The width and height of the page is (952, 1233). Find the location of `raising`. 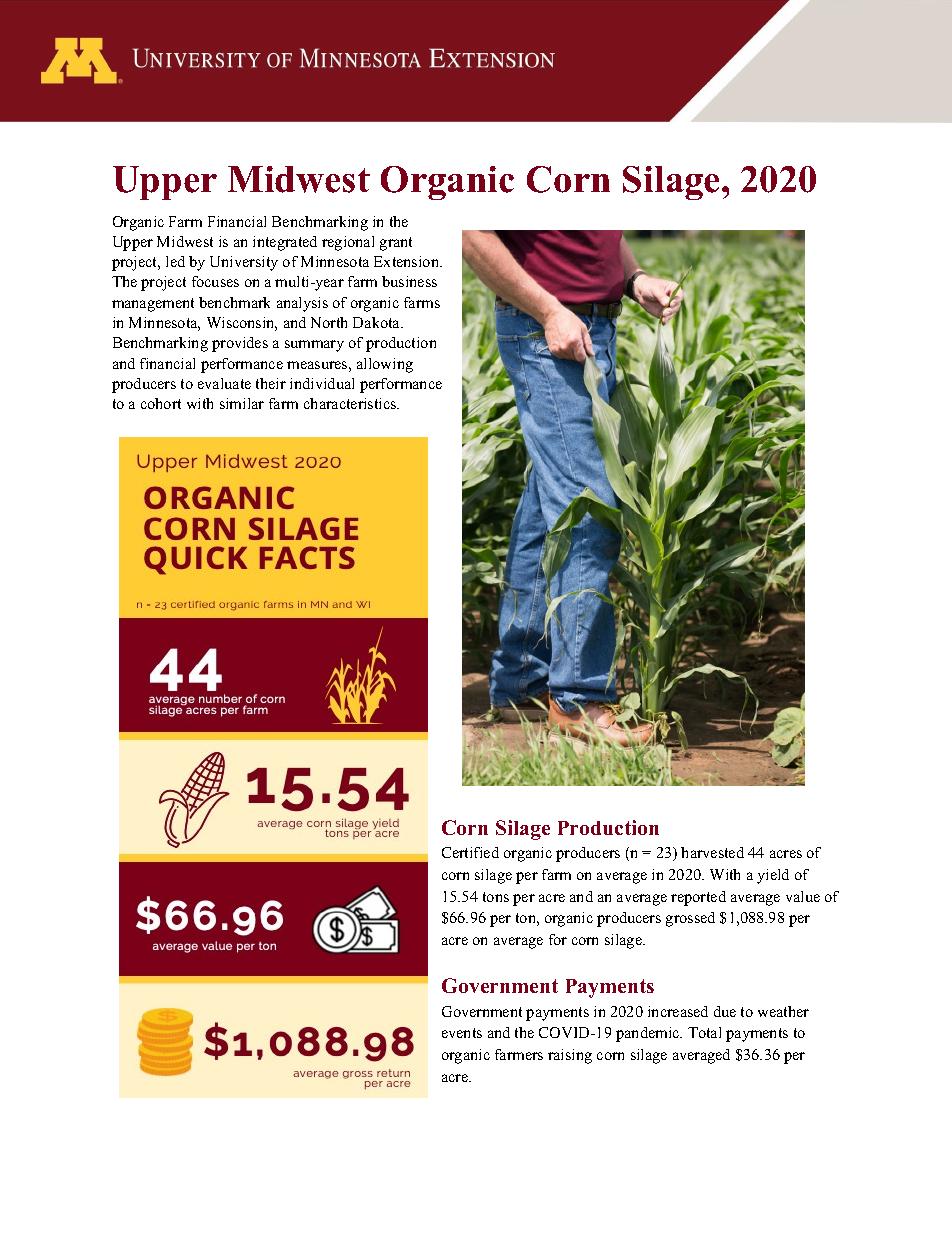

raising is located at coordinates (570, 1056).
